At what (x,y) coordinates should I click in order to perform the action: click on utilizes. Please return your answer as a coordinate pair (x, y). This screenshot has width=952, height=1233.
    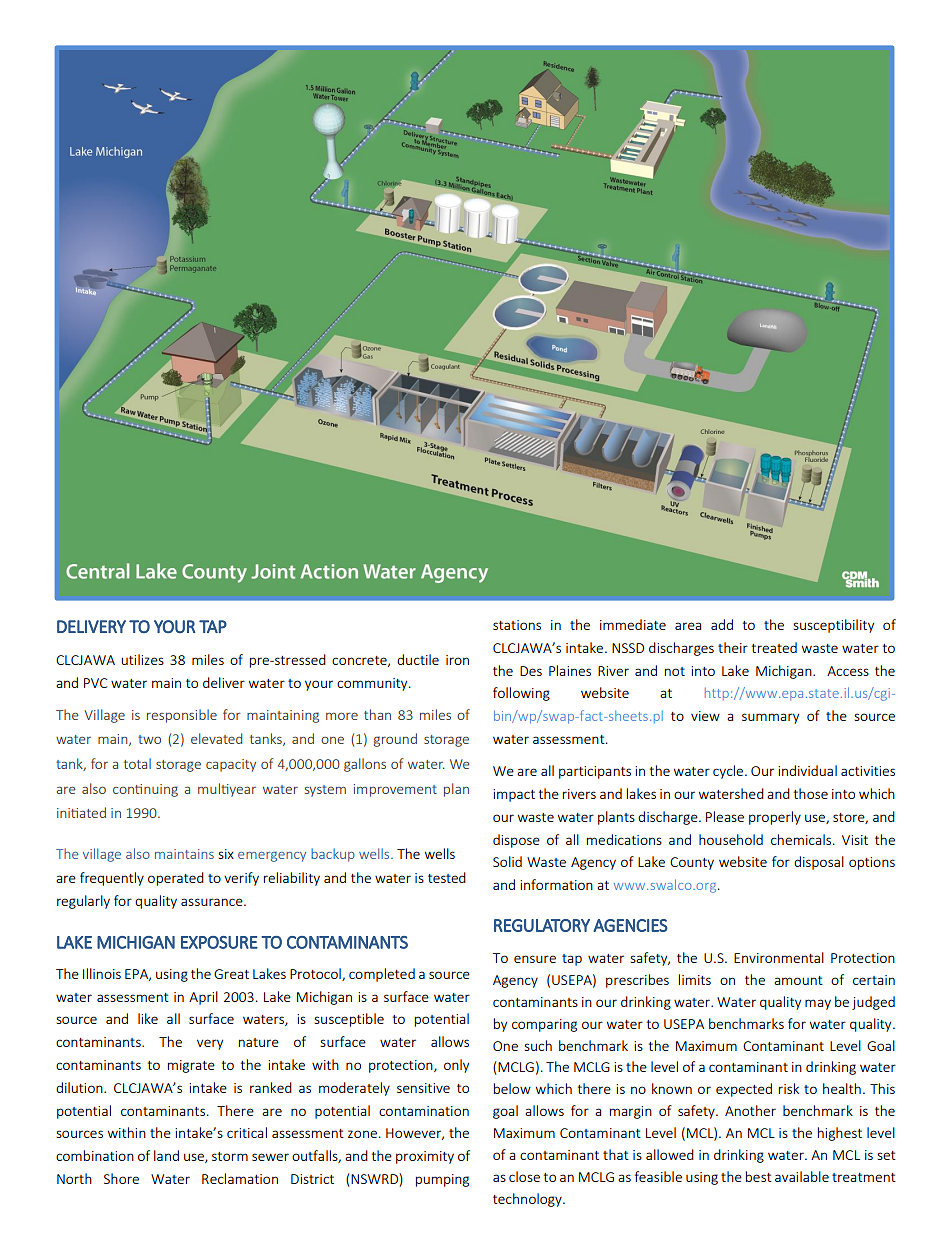
    Looking at the image, I should click on (142, 659).
